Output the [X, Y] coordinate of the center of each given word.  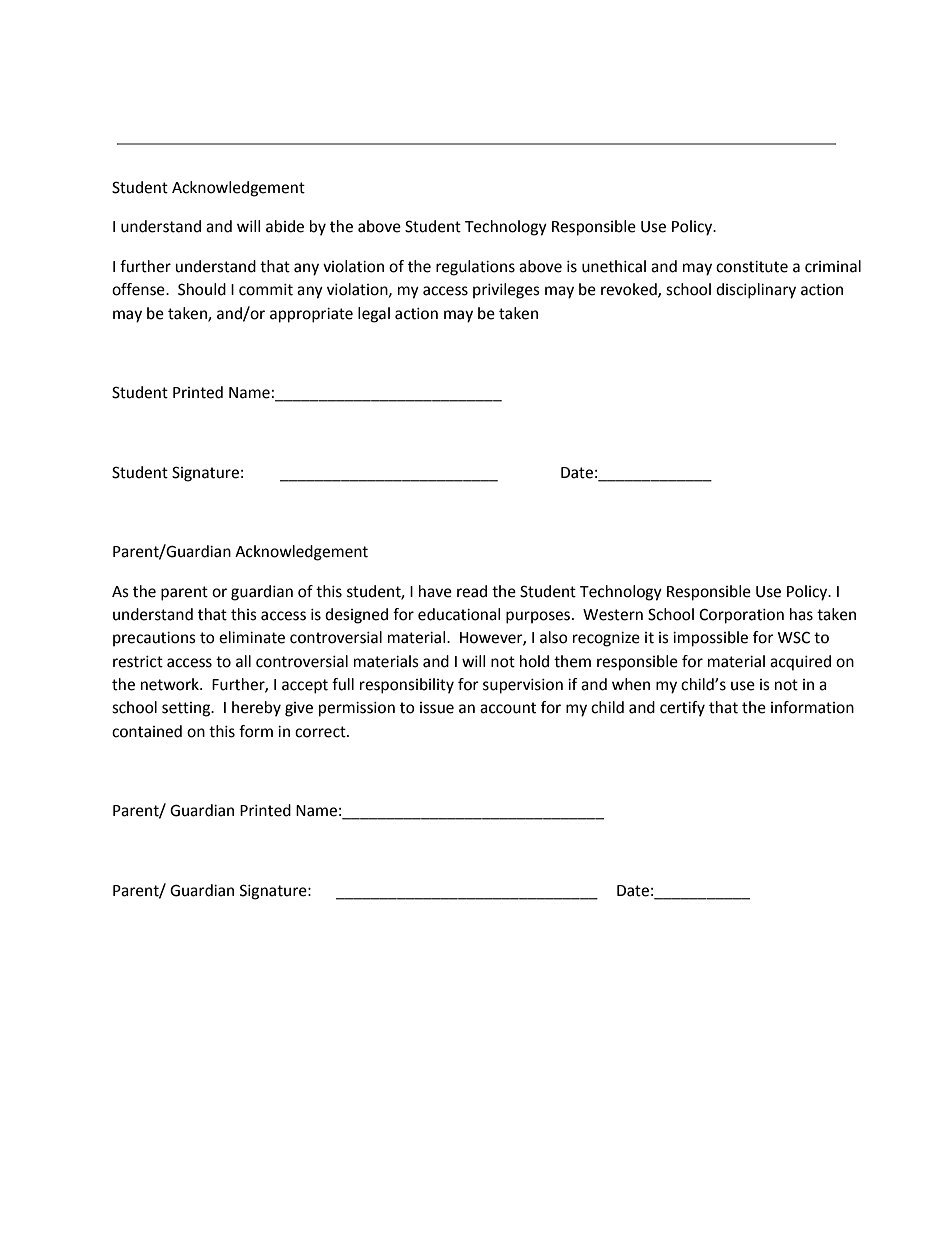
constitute [752, 267]
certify [682, 709]
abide [285, 226]
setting [187, 709]
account [508, 708]
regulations [475, 268]
